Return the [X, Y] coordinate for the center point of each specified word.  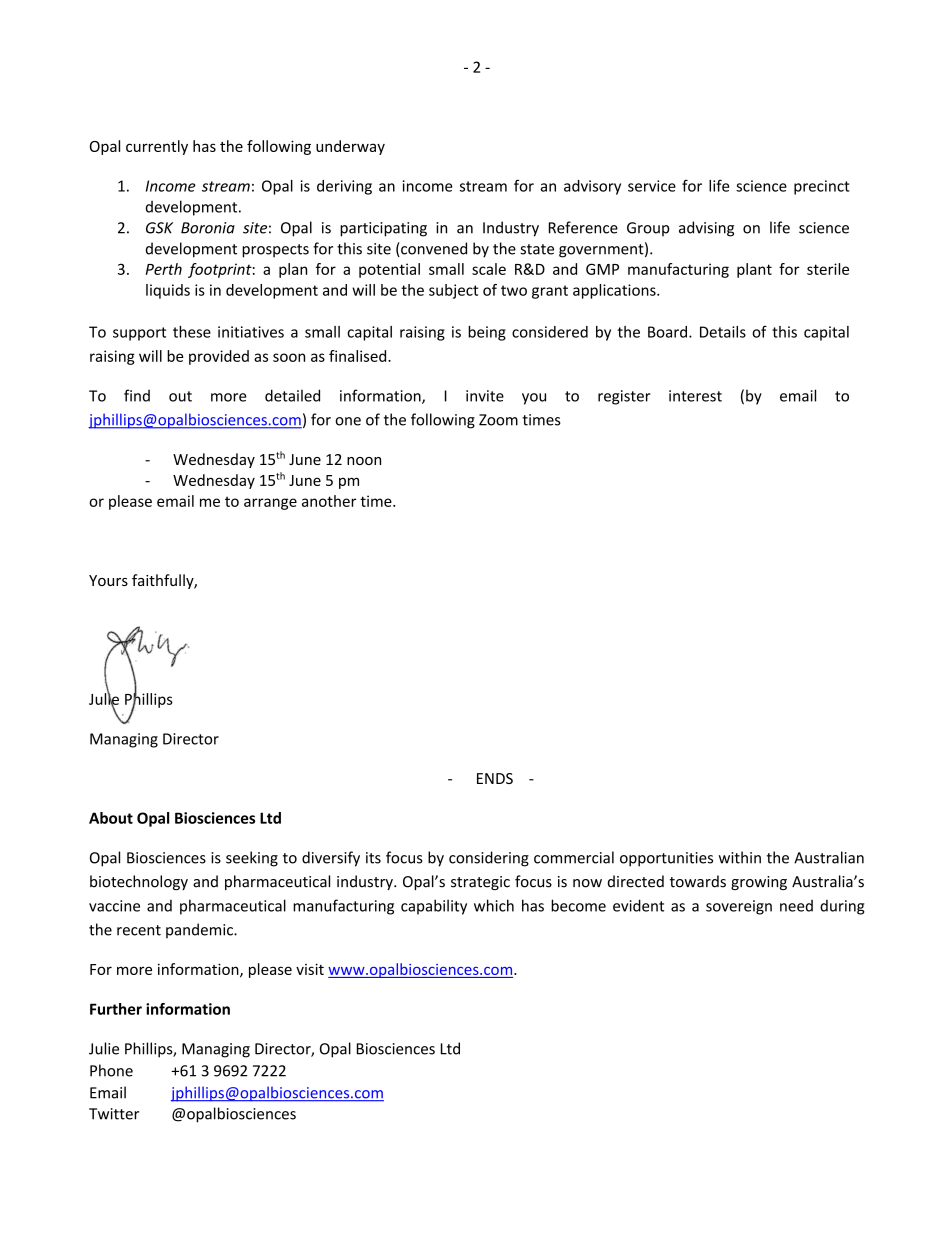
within [740, 857]
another [329, 501]
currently [157, 147]
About [111, 818]
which [494, 905]
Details [723, 332]
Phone [111, 1070]
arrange [270, 504]
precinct [822, 187]
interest [695, 396]
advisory [592, 187]
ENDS [495, 778]
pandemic [200, 930]
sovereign [739, 907]
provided [219, 357]
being [487, 333]
